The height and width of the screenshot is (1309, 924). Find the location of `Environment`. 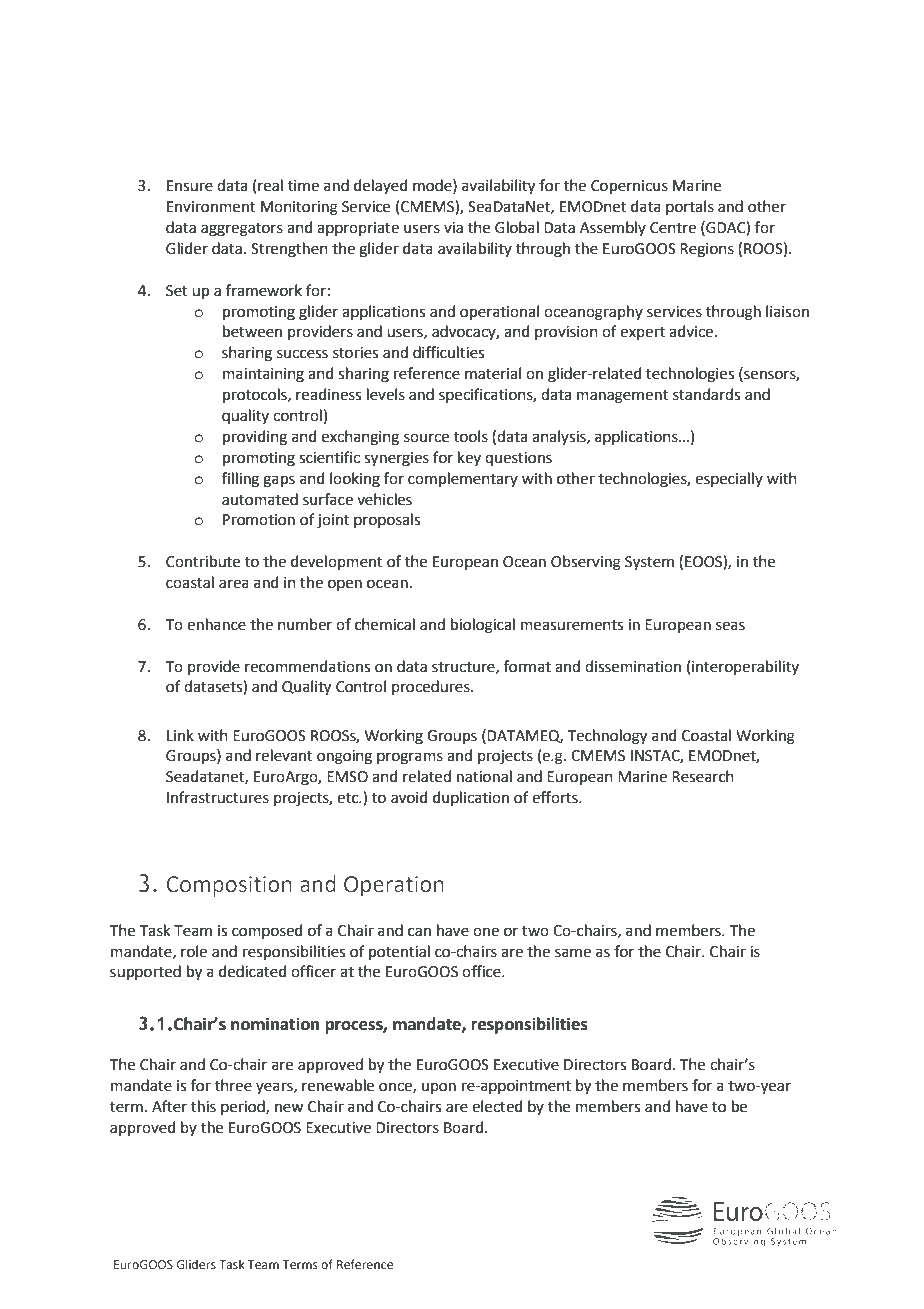

Environment is located at coordinates (211, 207).
